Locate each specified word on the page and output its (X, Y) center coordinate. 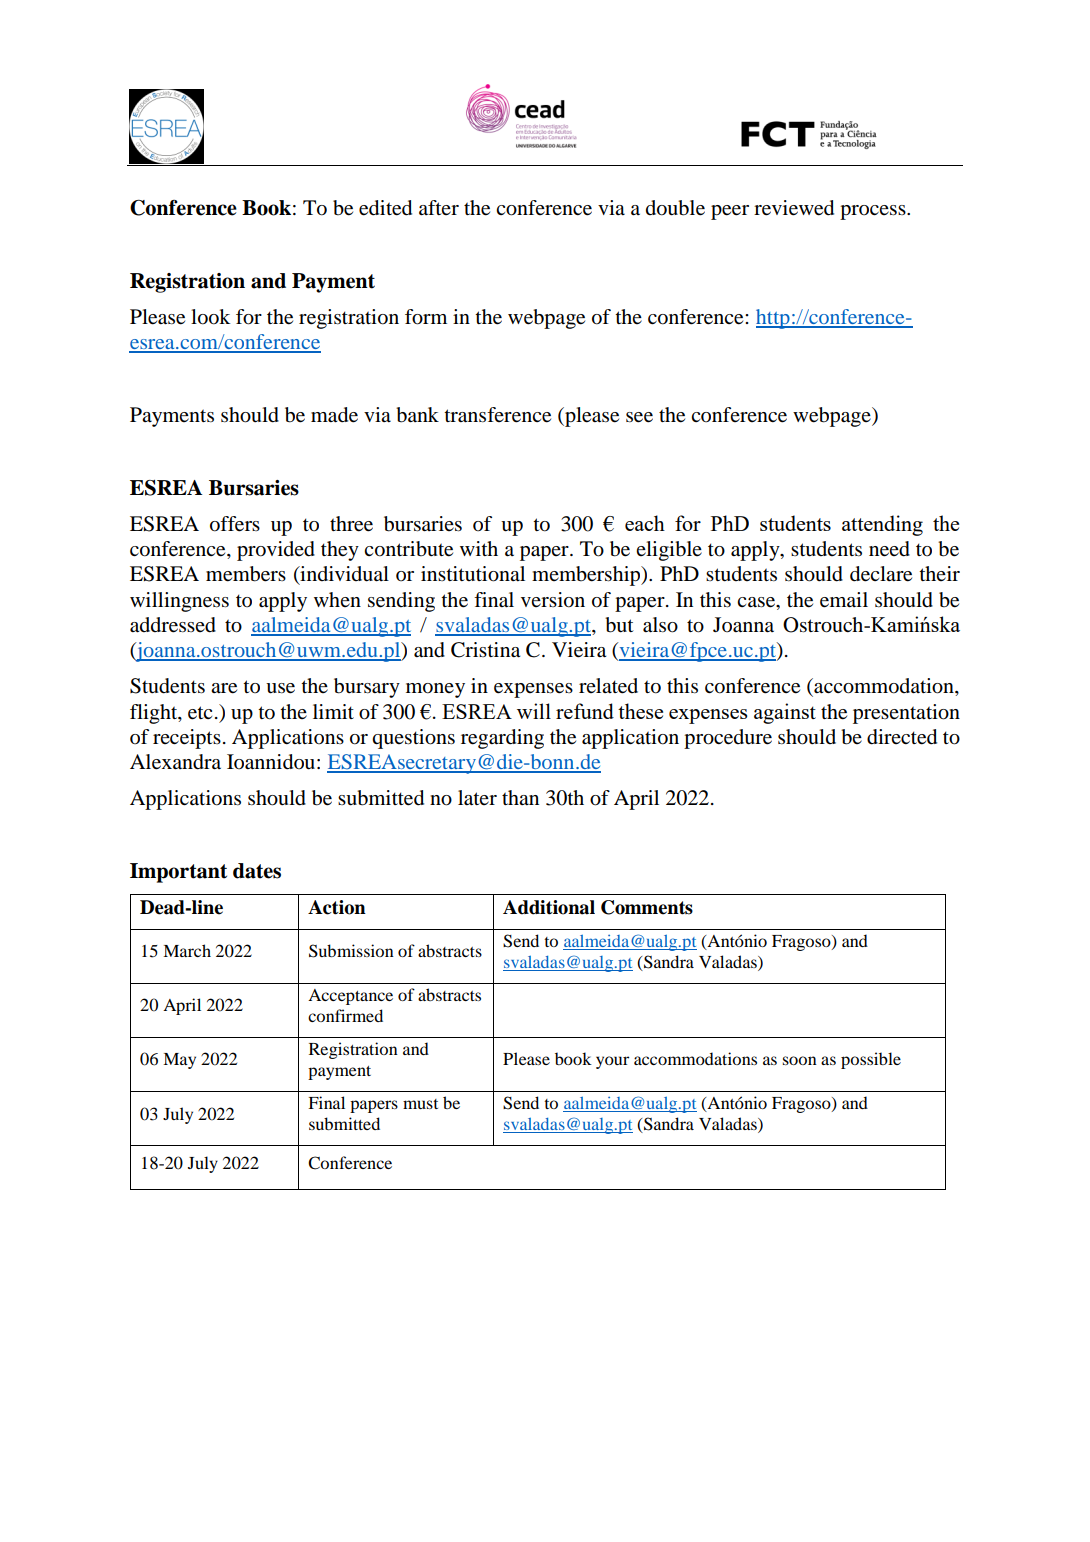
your (612, 1062)
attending (882, 525)
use (280, 688)
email (844, 600)
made (334, 415)
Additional (549, 907)
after (439, 207)
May (179, 1061)
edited (385, 208)
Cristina (485, 650)
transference (497, 415)
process (874, 212)
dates (257, 871)
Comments (647, 907)
